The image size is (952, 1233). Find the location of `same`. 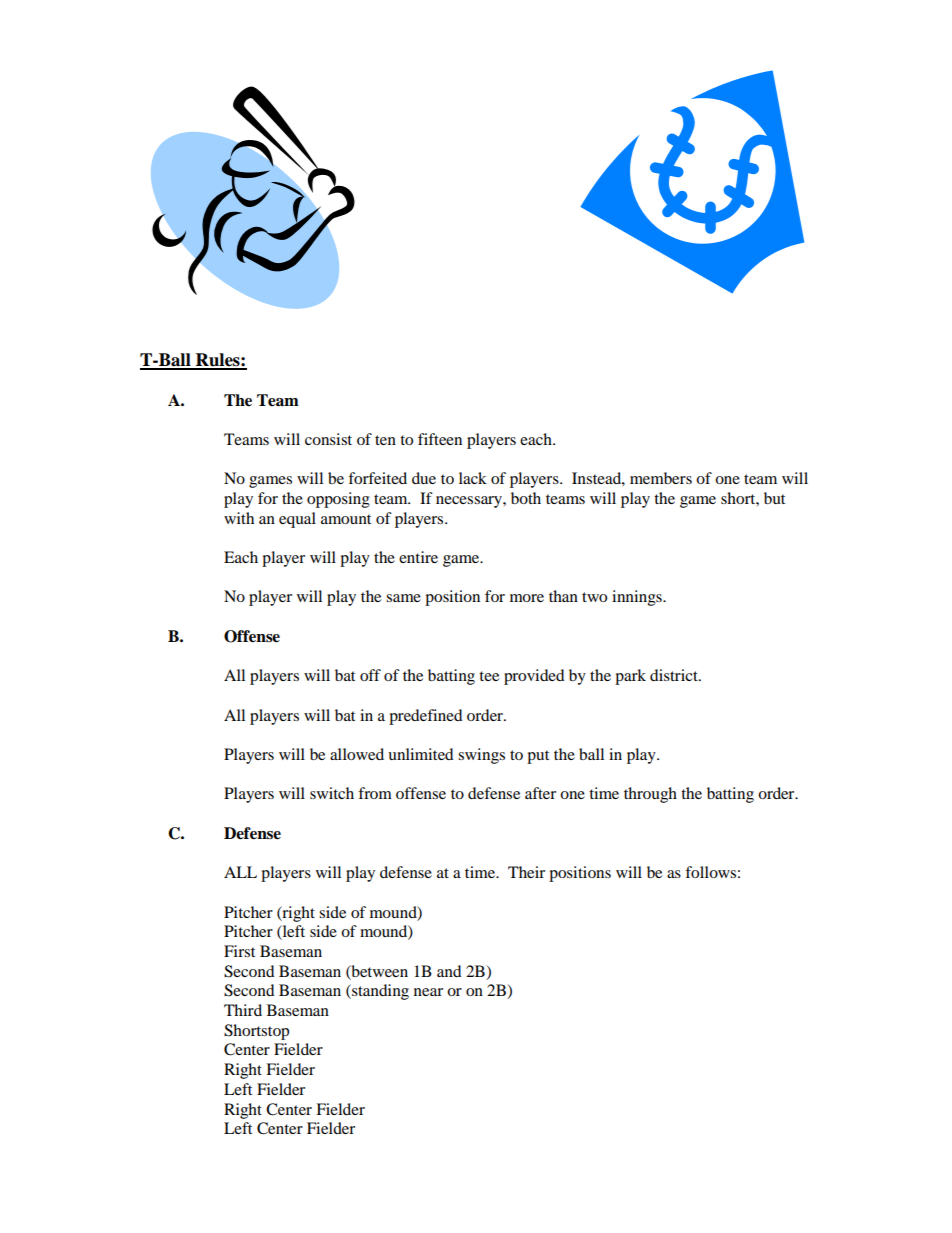

same is located at coordinates (403, 598).
